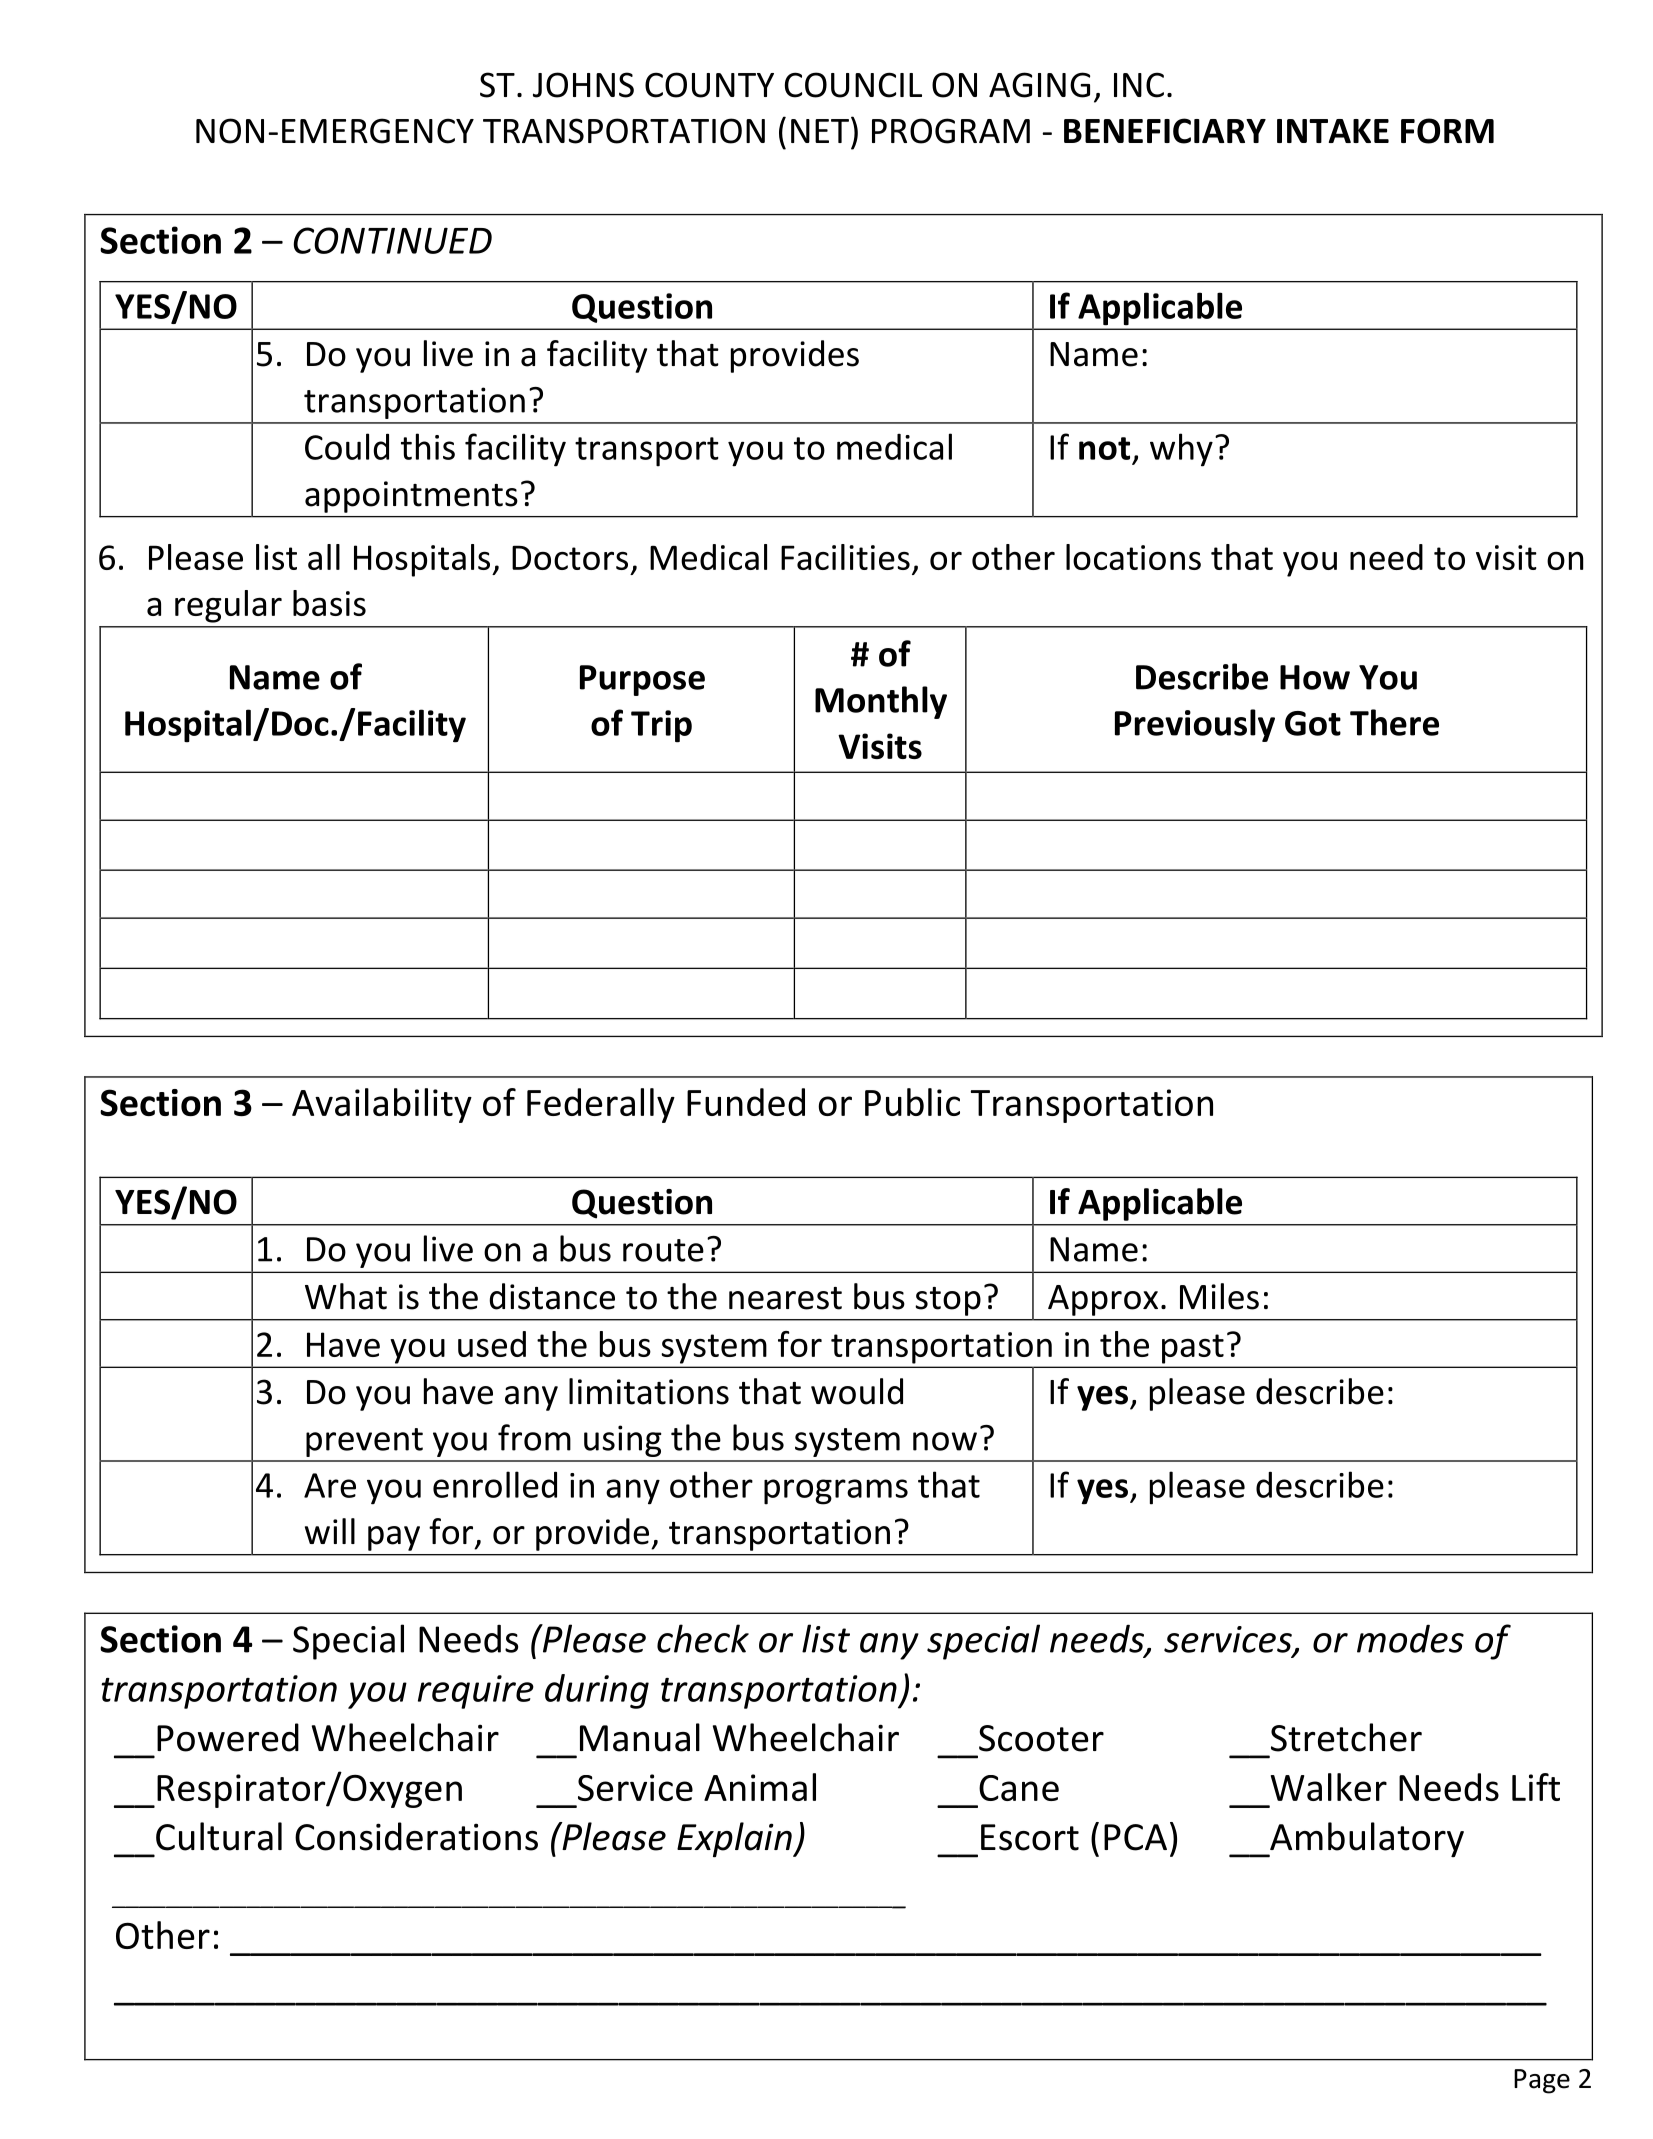 The width and height of the document is (1653, 2139). What do you see at coordinates (912, 1102) in the document?
I see `Public` at bounding box center [912, 1102].
